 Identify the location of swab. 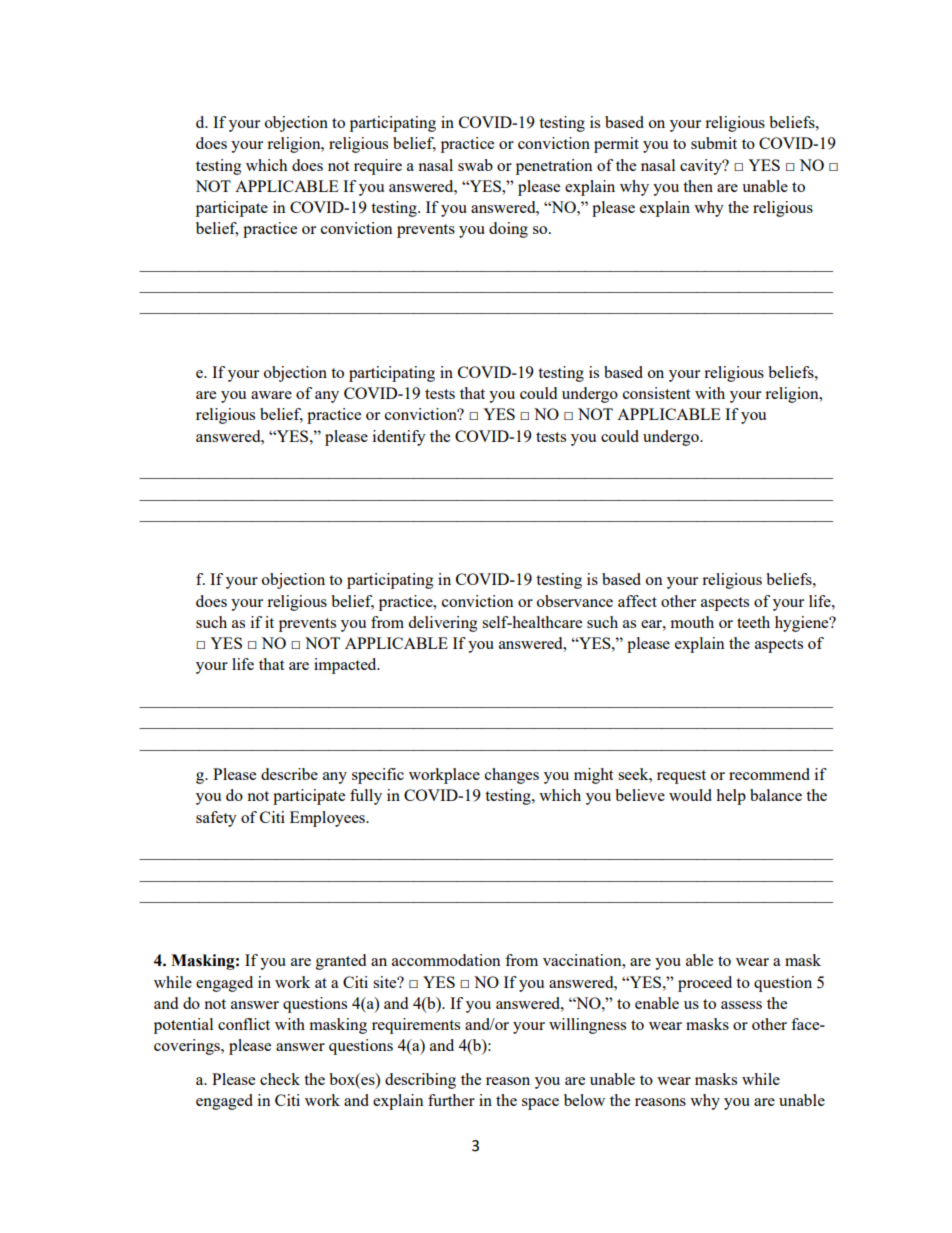
(475, 165).
